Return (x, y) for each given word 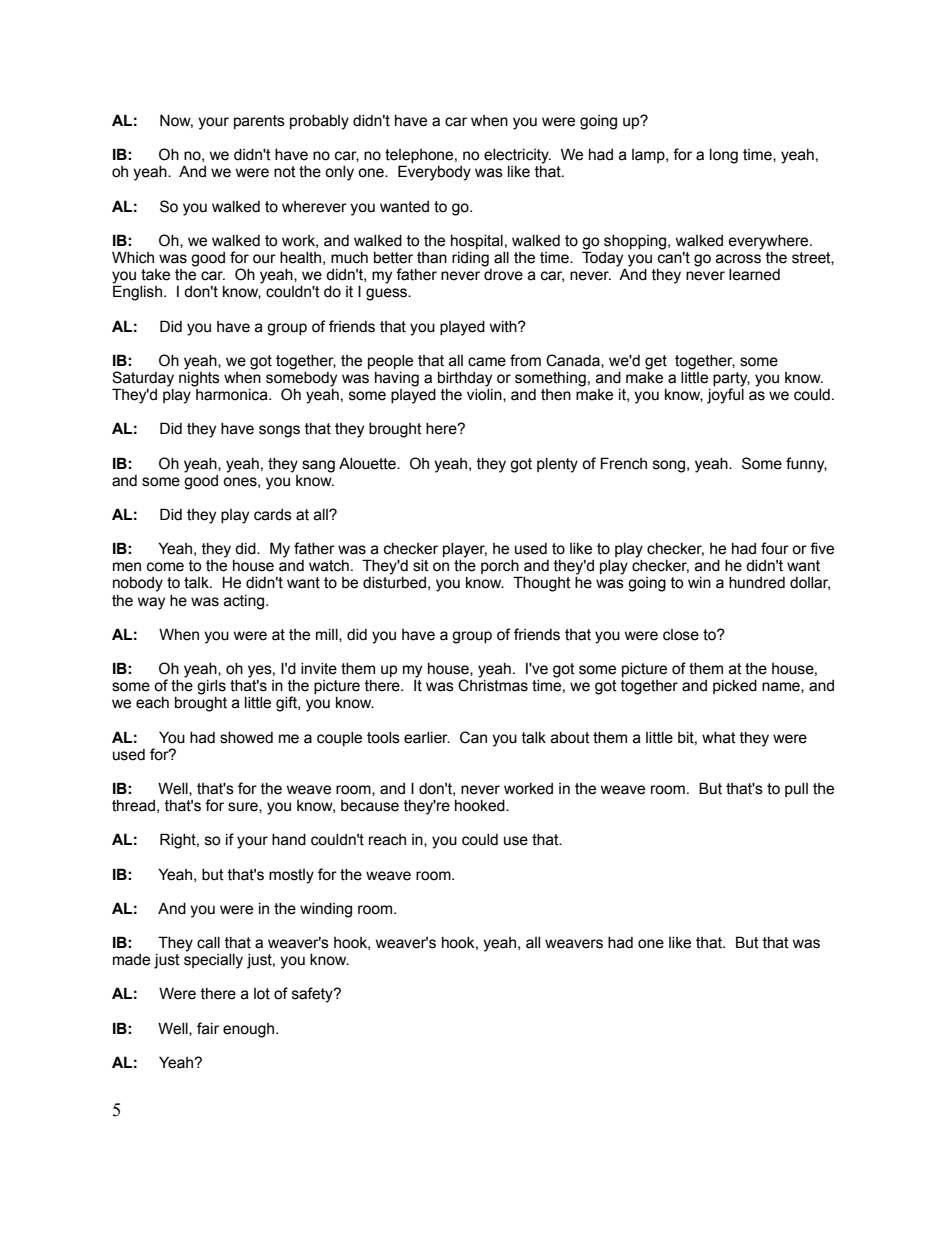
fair (208, 1028)
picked (735, 687)
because (370, 806)
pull (796, 790)
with (504, 327)
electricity (517, 156)
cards (273, 515)
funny (806, 465)
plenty (557, 465)
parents (259, 122)
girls (211, 687)
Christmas (493, 684)
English (137, 293)
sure (244, 807)
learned (754, 275)
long (724, 156)
